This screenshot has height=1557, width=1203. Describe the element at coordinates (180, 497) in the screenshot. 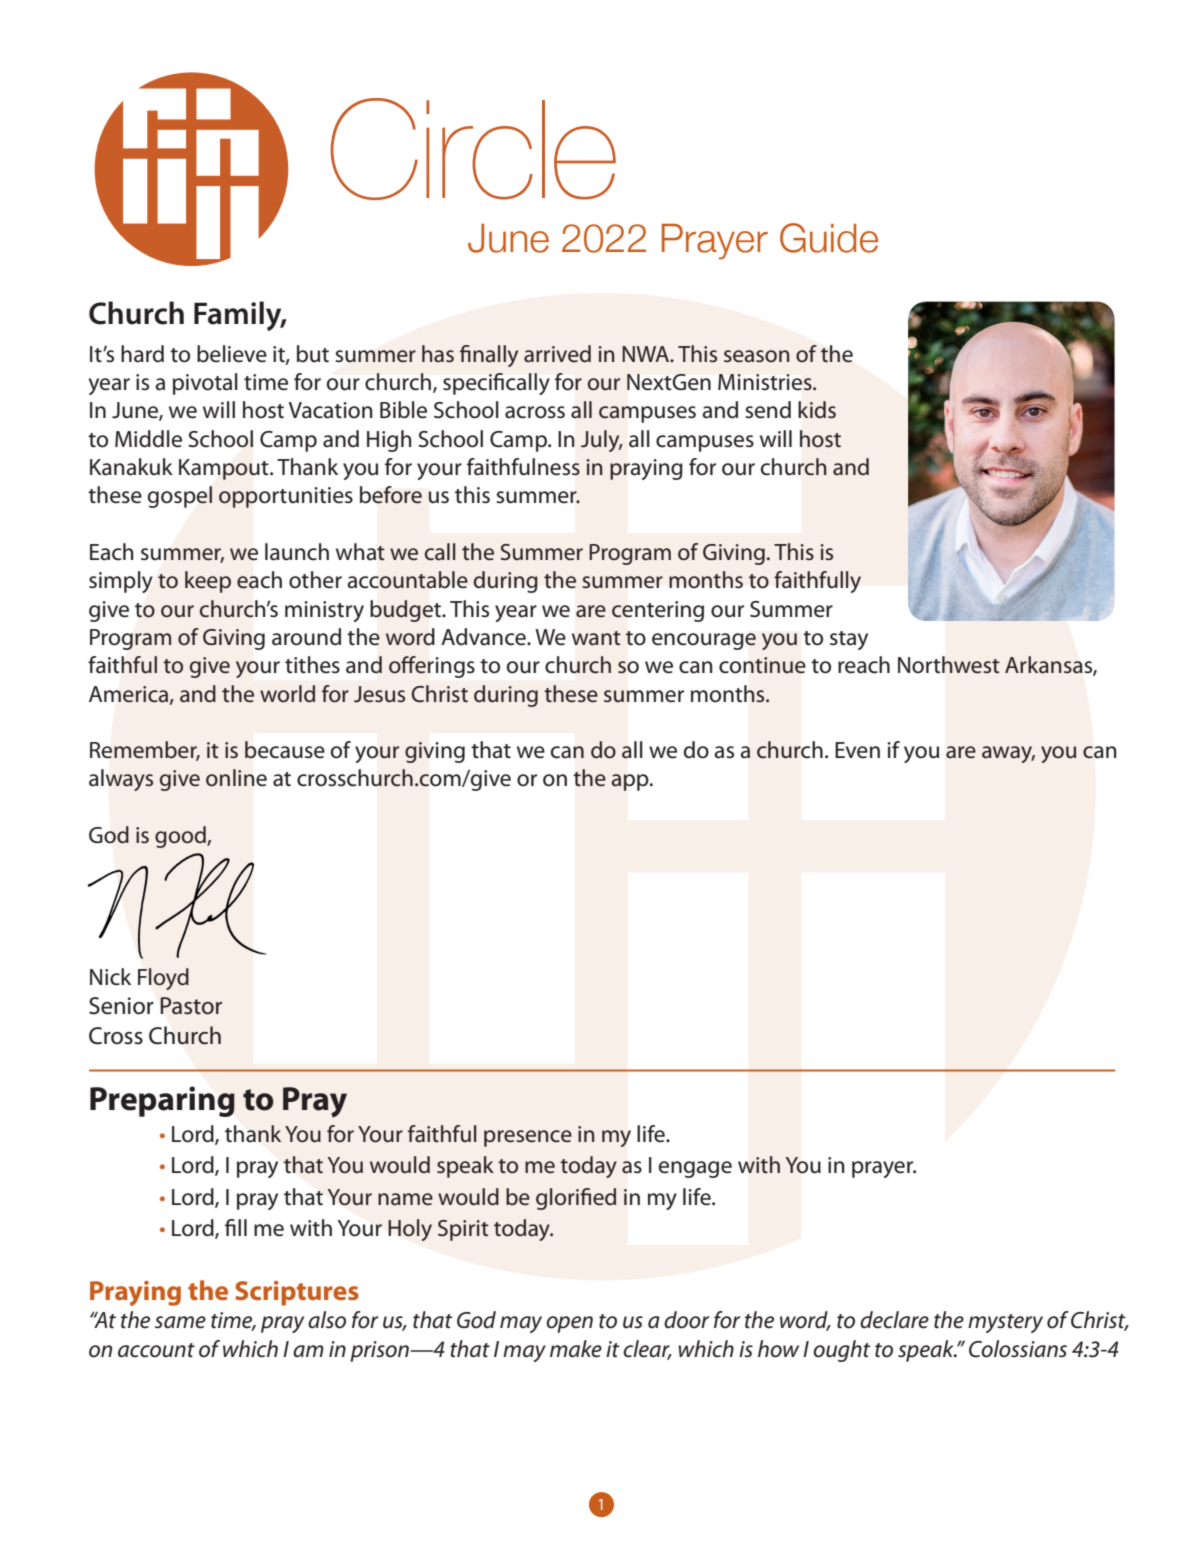

I see `gospel` at that location.
